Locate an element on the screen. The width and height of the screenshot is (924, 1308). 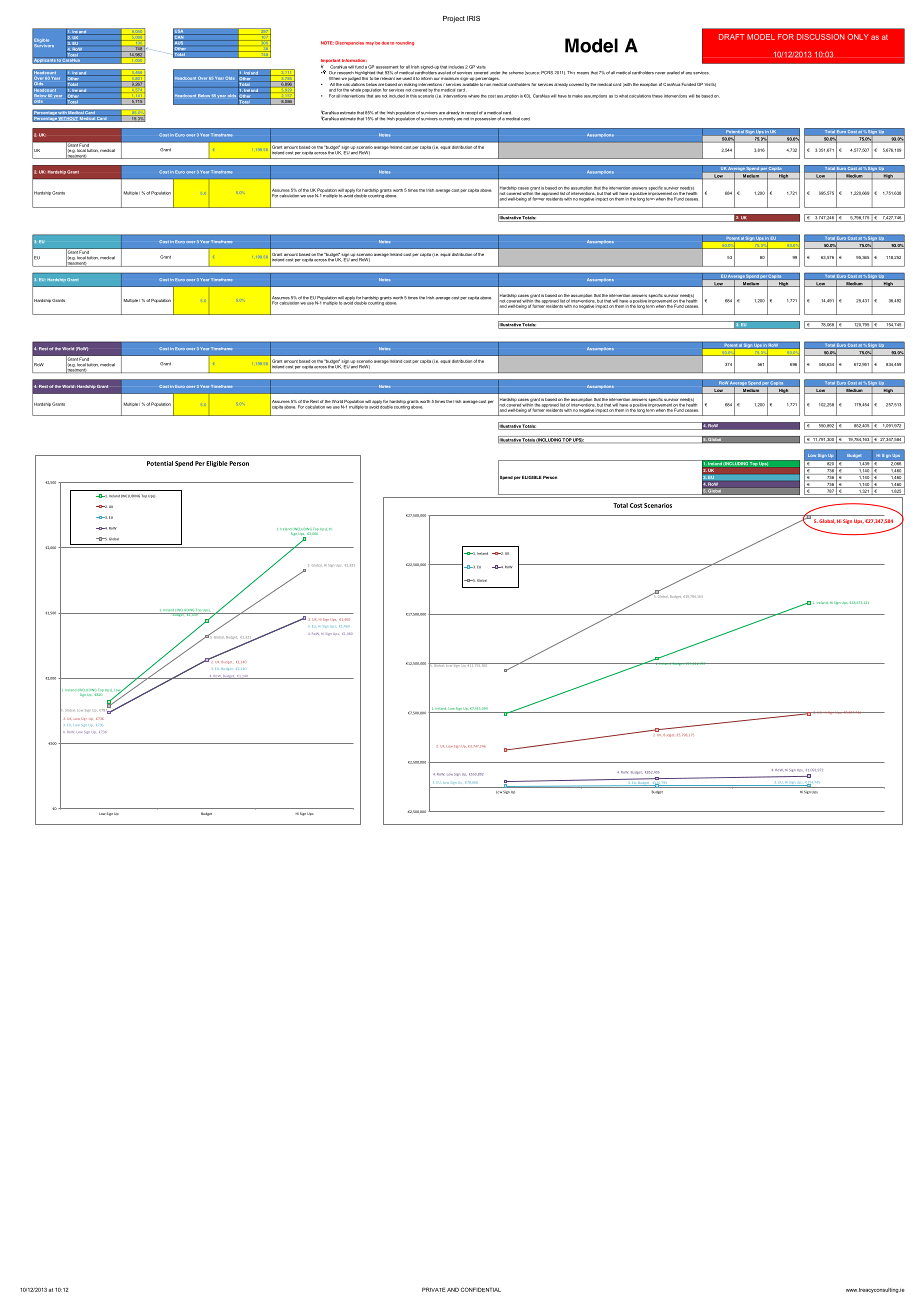
assessment is located at coordinates (387, 67).
